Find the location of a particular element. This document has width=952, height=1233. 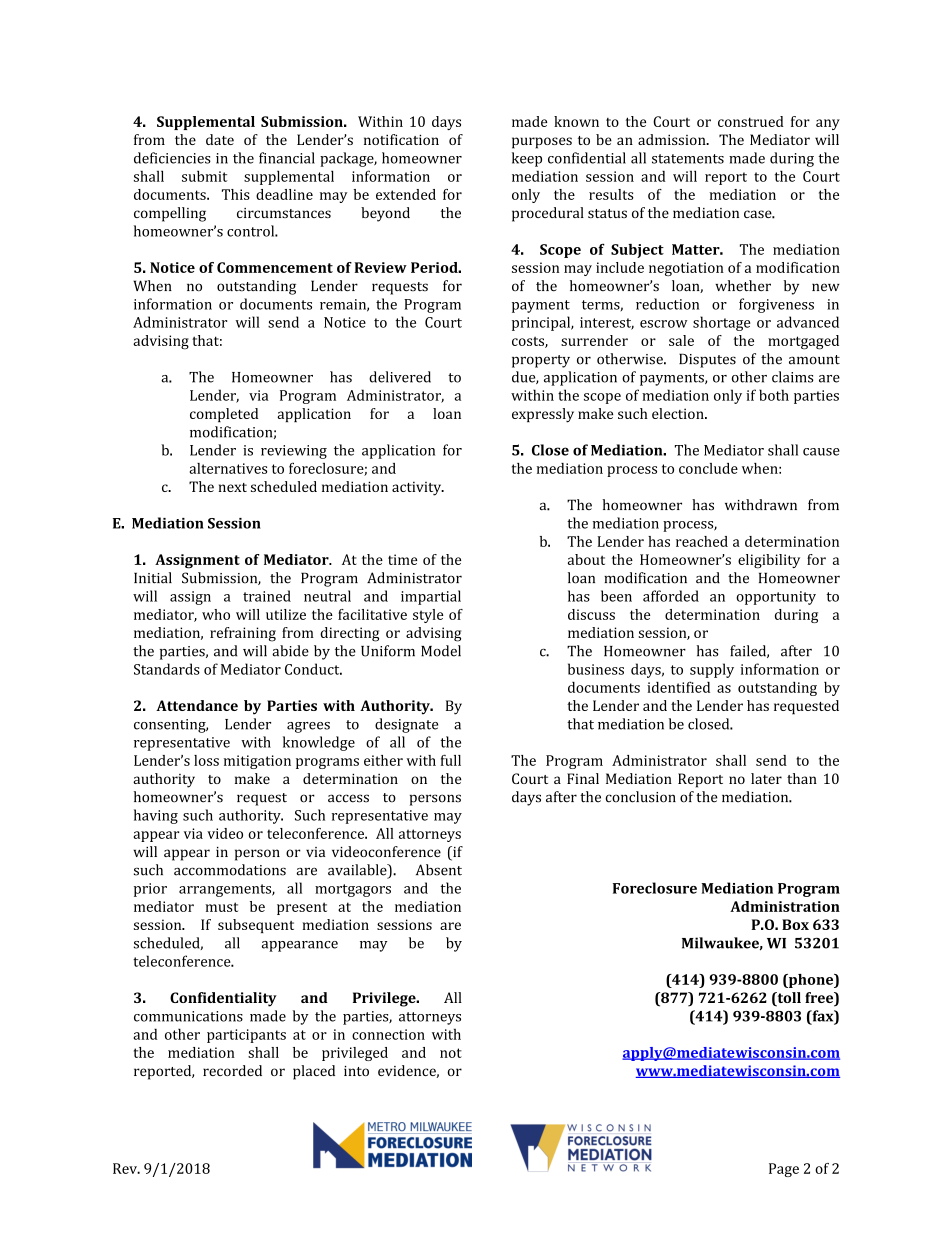

must is located at coordinates (221, 907).
